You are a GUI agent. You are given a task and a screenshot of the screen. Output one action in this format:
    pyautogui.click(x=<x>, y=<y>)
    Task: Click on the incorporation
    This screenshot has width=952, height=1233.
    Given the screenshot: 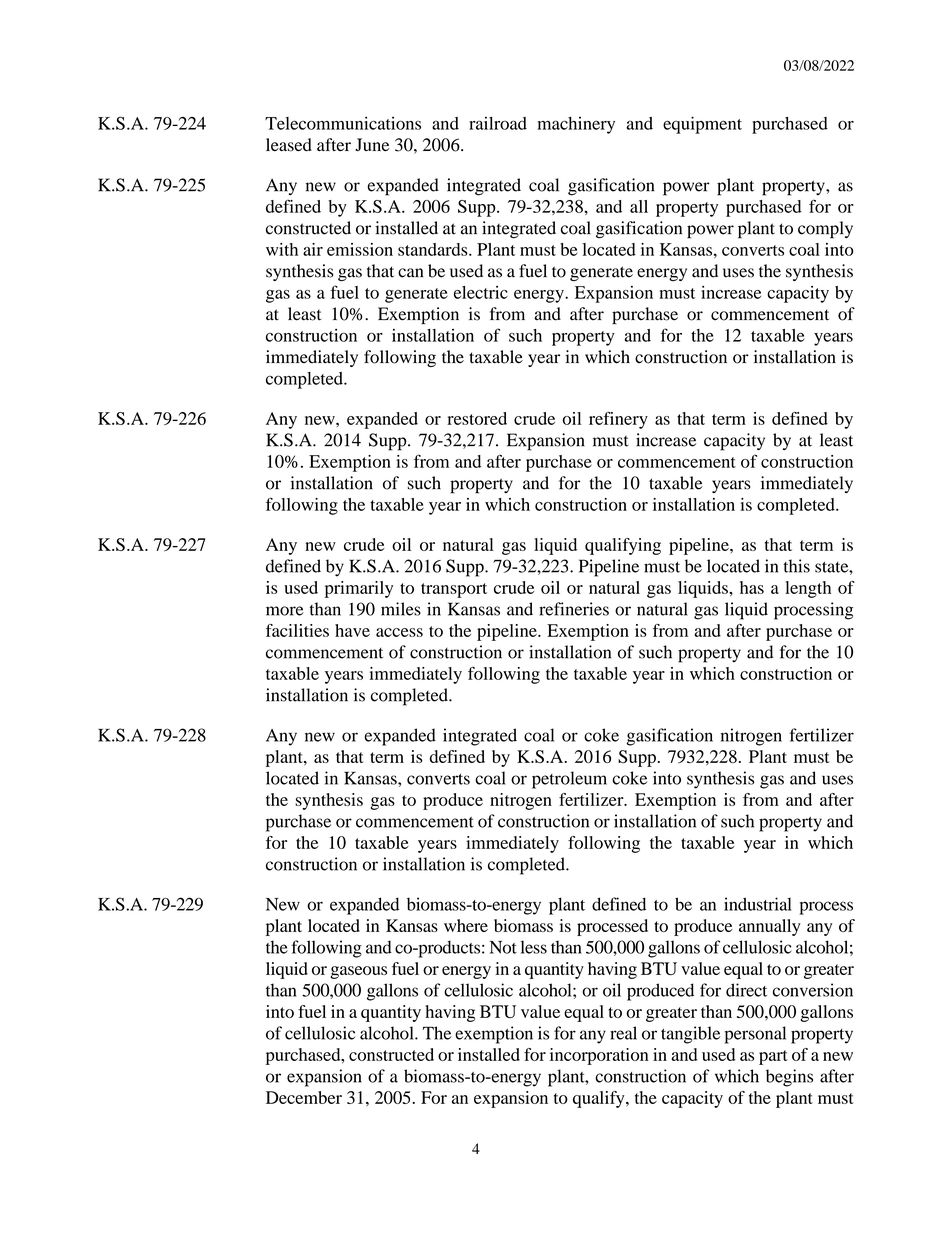 What is the action you would take?
    pyautogui.click(x=599, y=1056)
